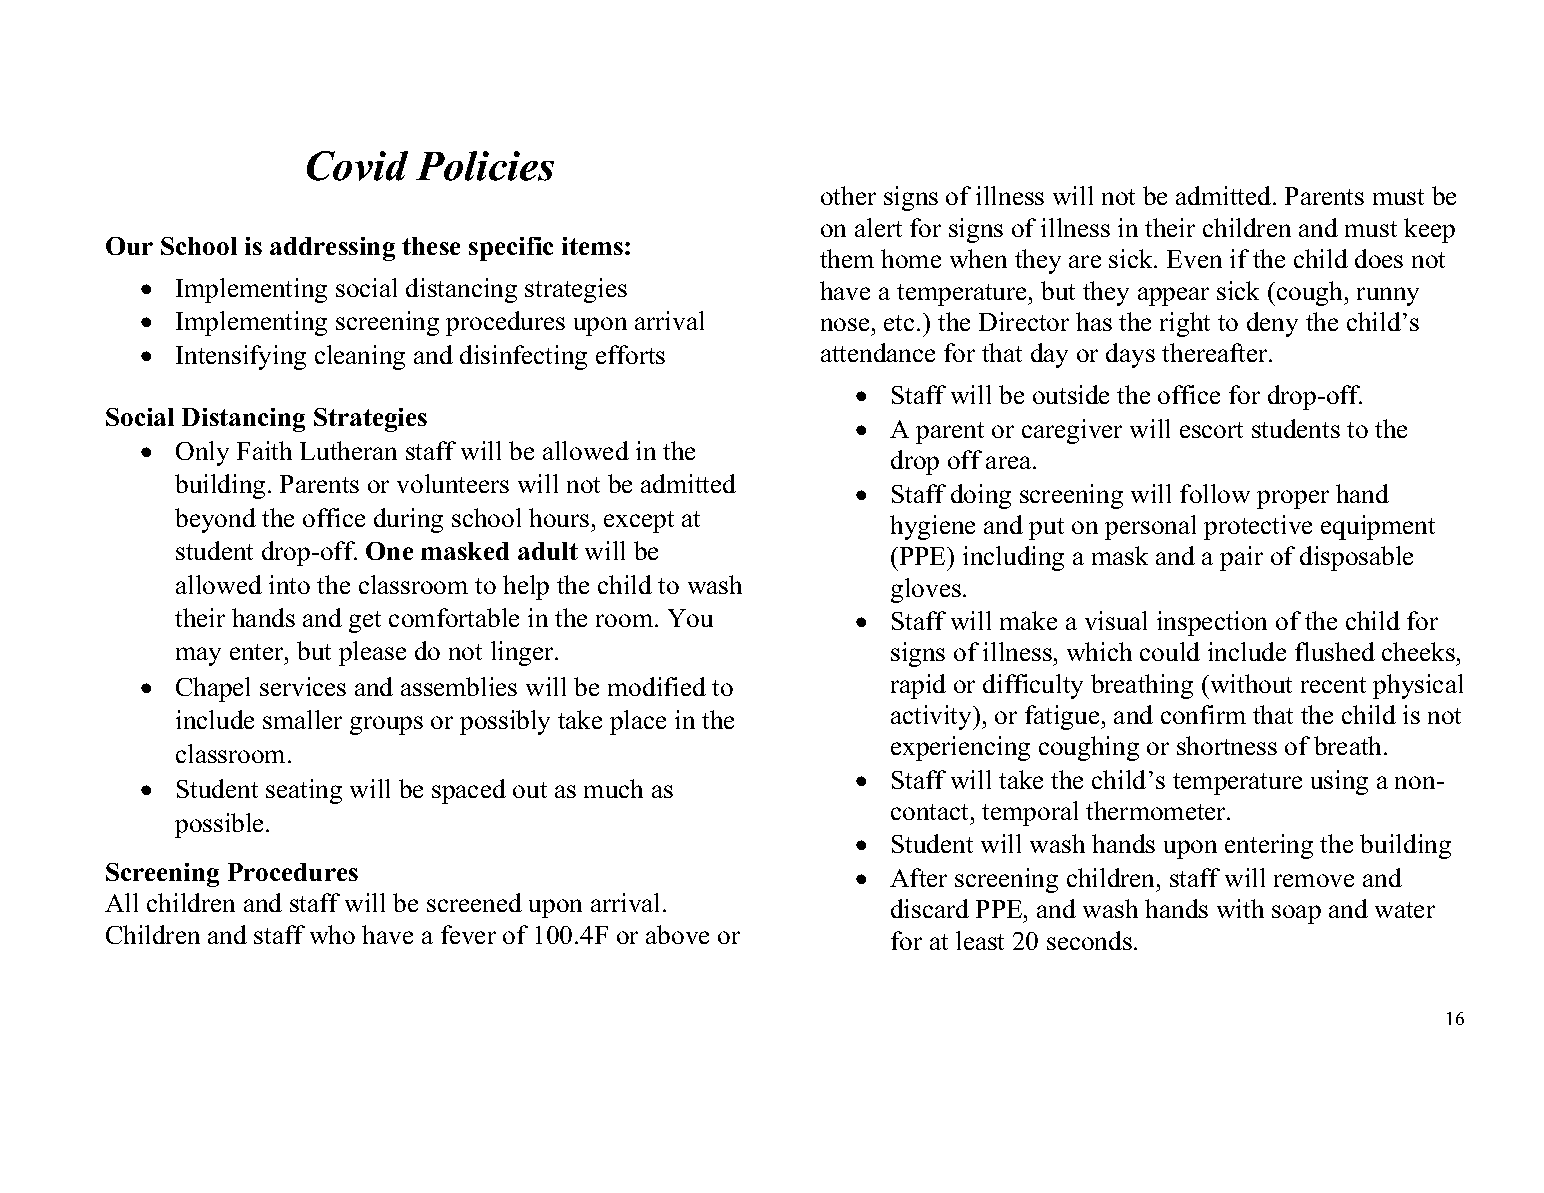 The width and height of the document is (1544, 1193). What do you see at coordinates (348, 450) in the document?
I see `Lutheran` at bounding box center [348, 450].
